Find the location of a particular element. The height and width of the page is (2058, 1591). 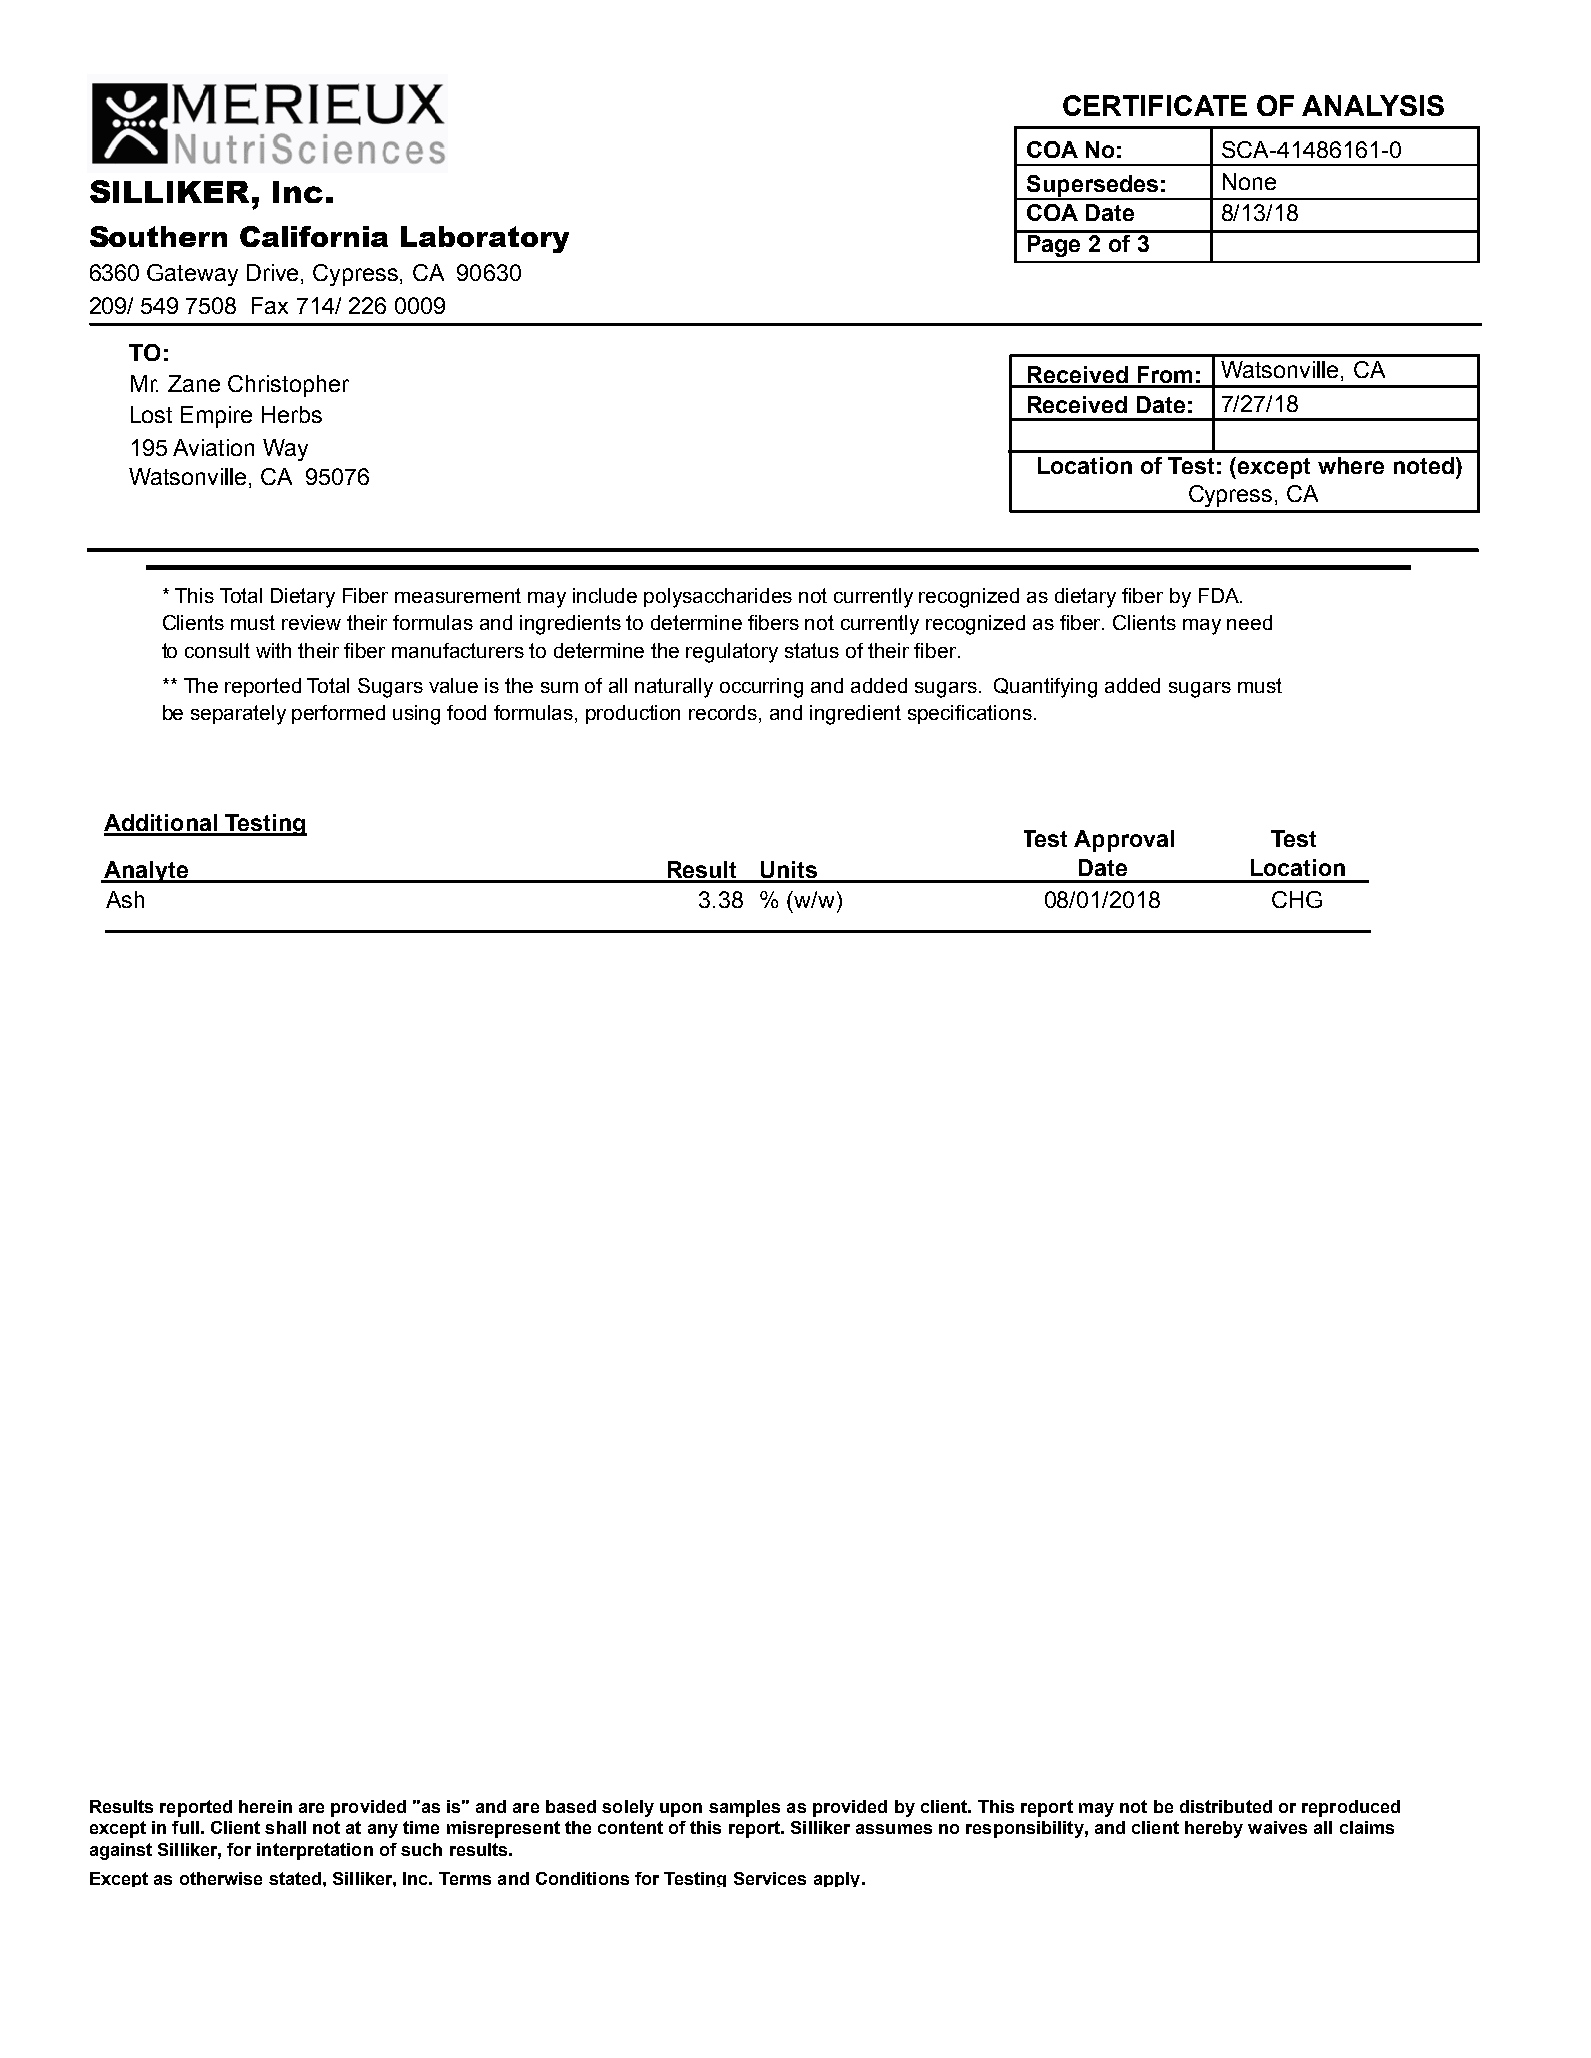

separately is located at coordinates (238, 715).
